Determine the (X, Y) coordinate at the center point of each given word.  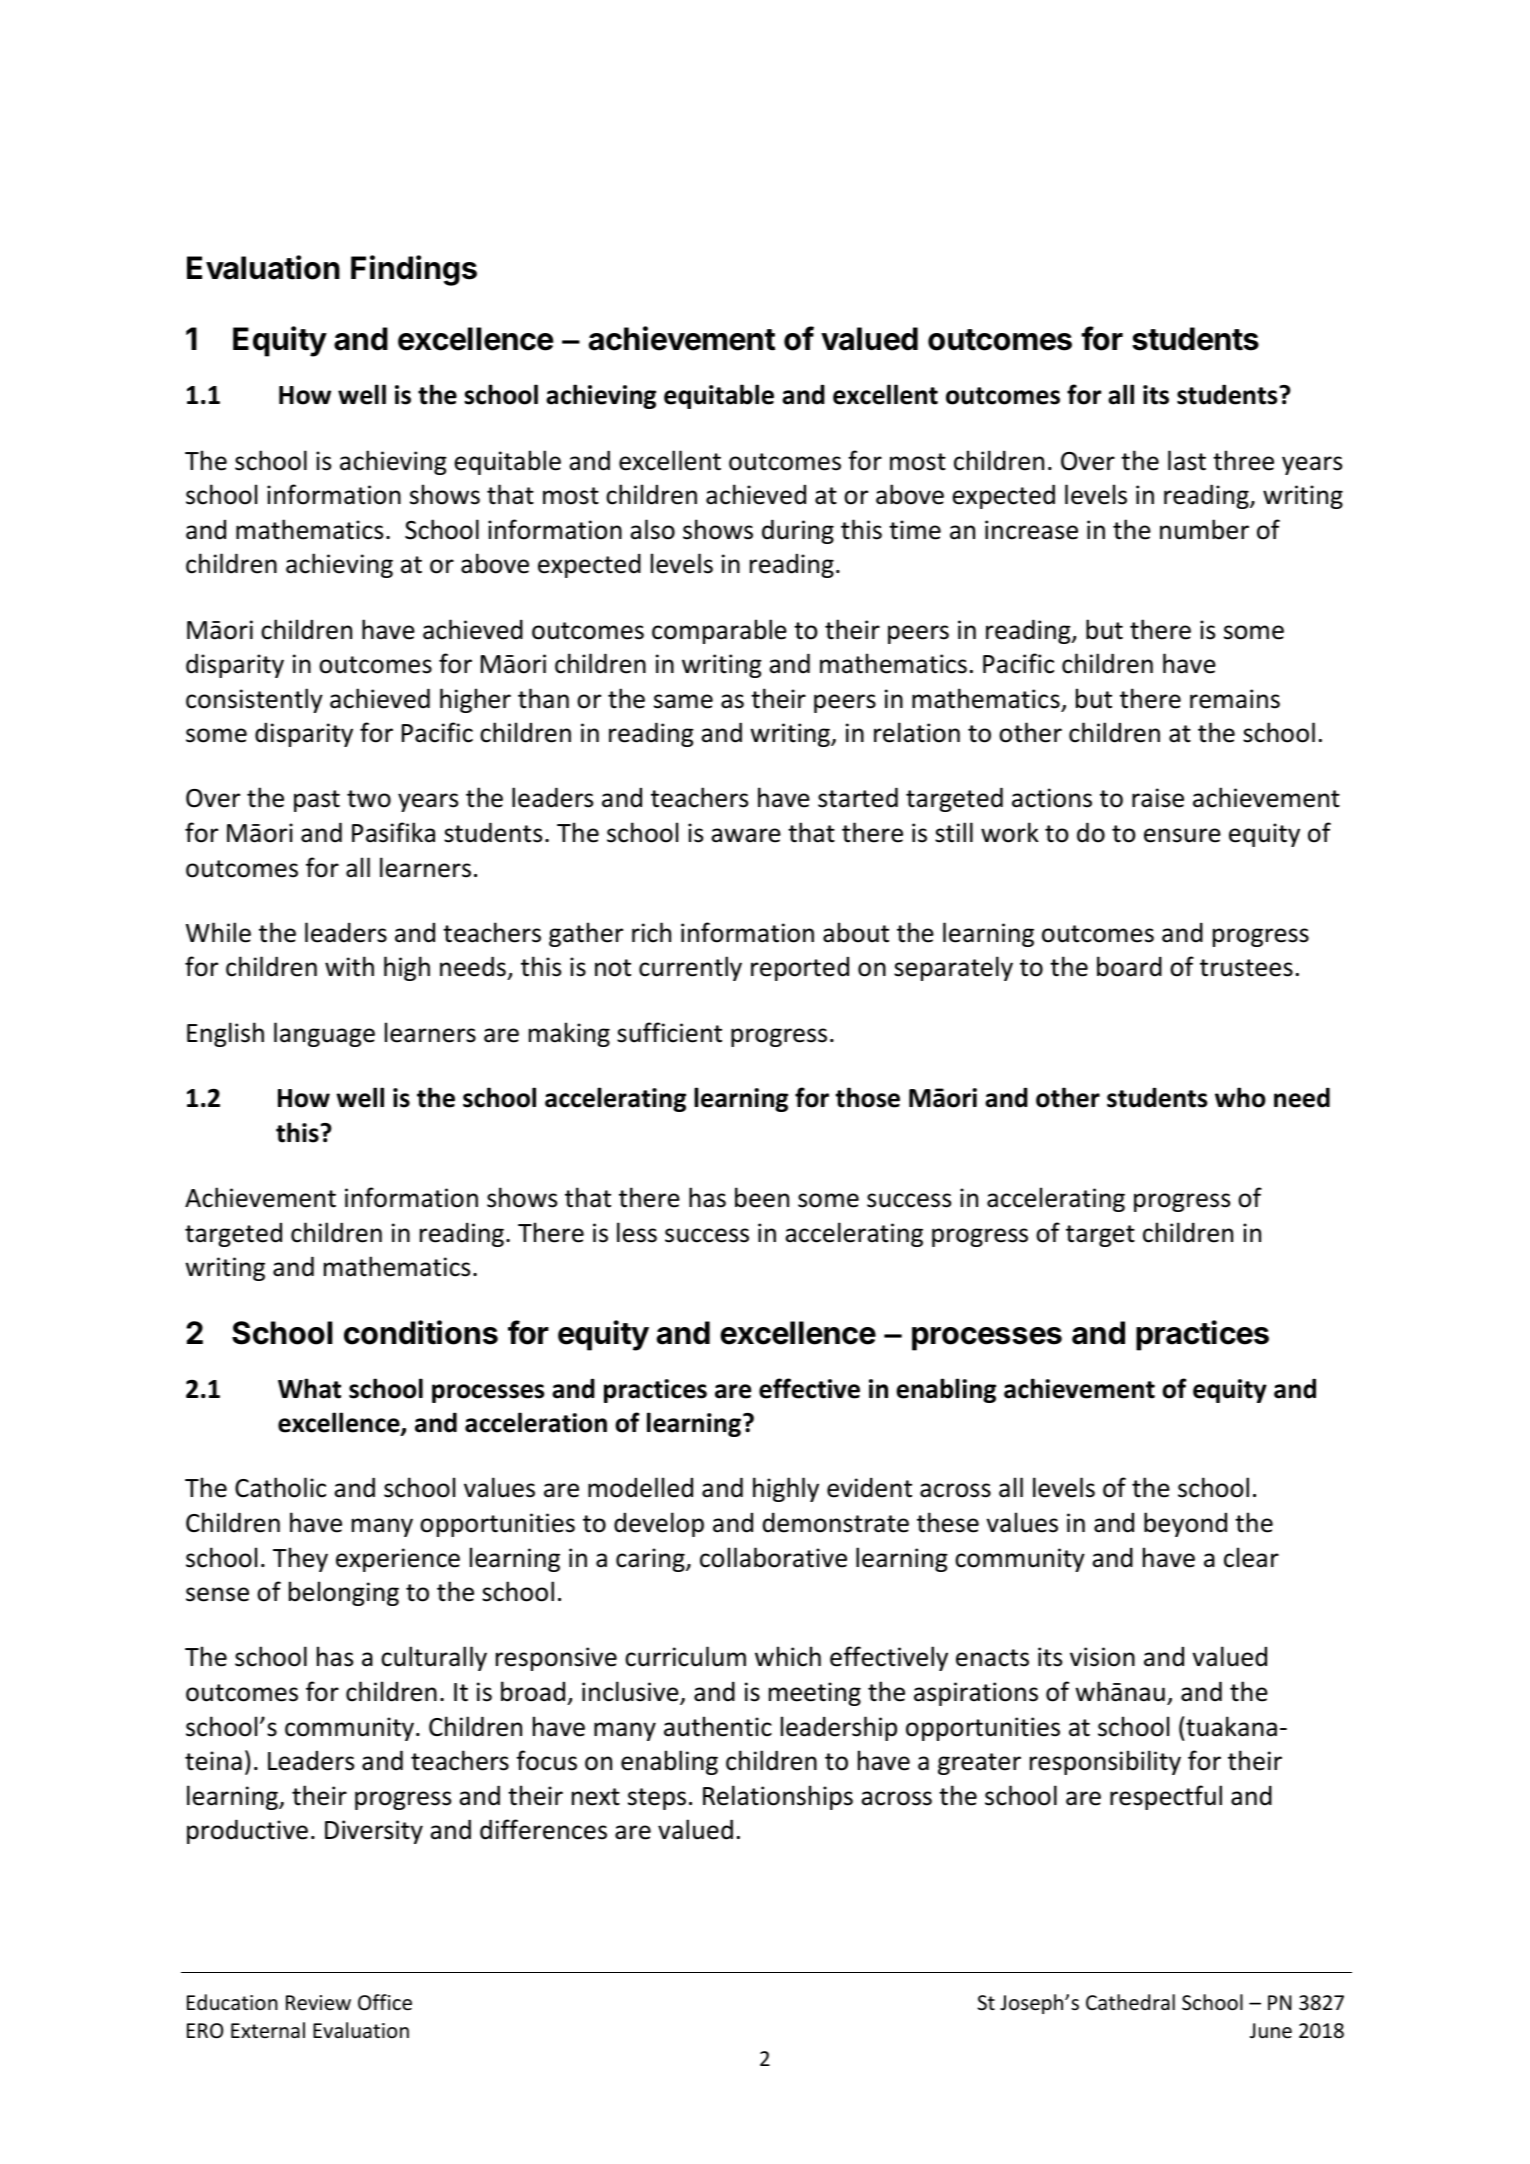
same (683, 701)
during (798, 531)
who (1240, 1097)
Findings (414, 270)
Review (318, 2003)
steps (657, 1799)
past (317, 801)
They (300, 1559)
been (762, 1197)
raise (1158, 798)
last (1187, 460)
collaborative (773, 1557)
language (324, 1034)
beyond (1185, 1524)
